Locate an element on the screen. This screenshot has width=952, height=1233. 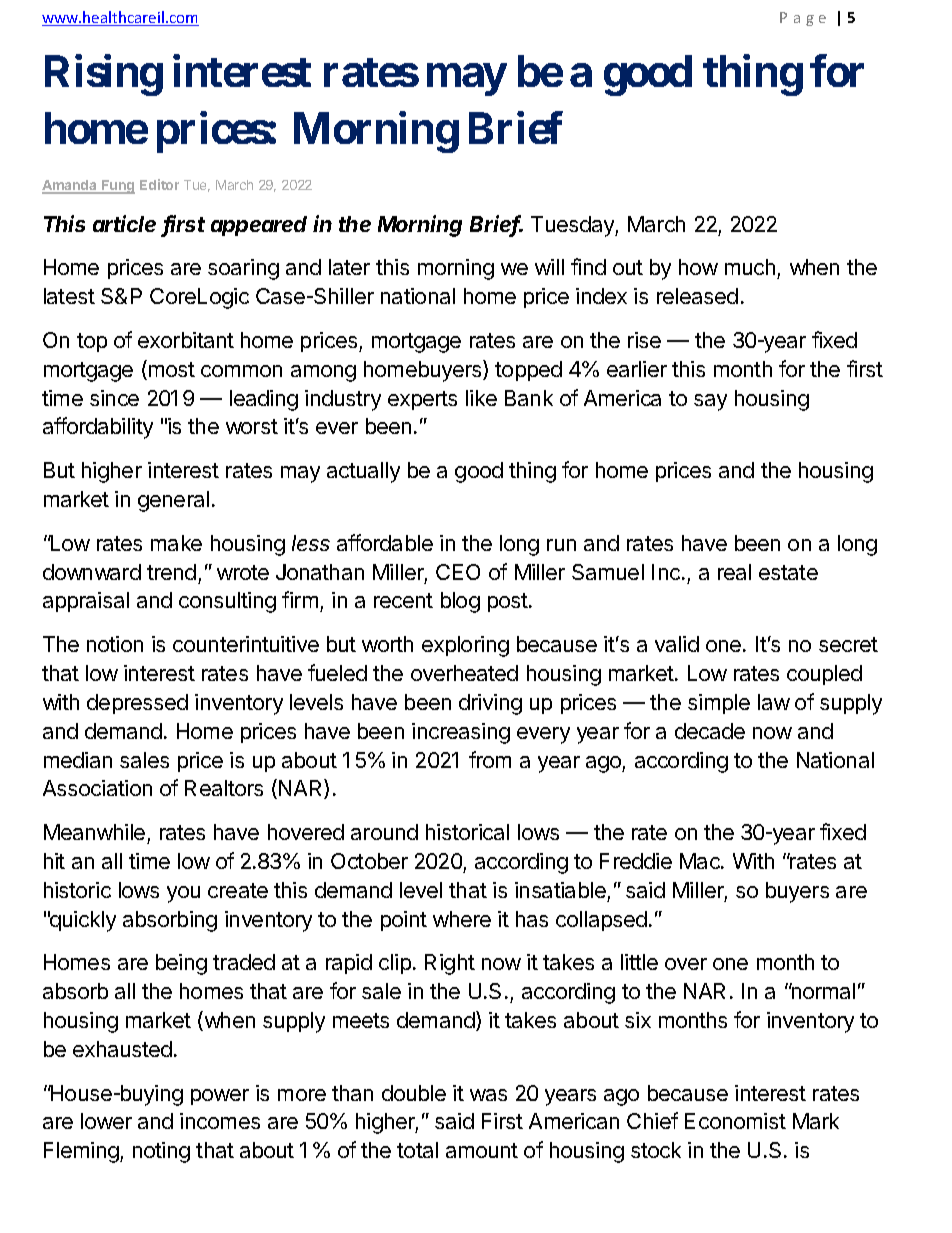
around is located at coordinates (384, 832).
